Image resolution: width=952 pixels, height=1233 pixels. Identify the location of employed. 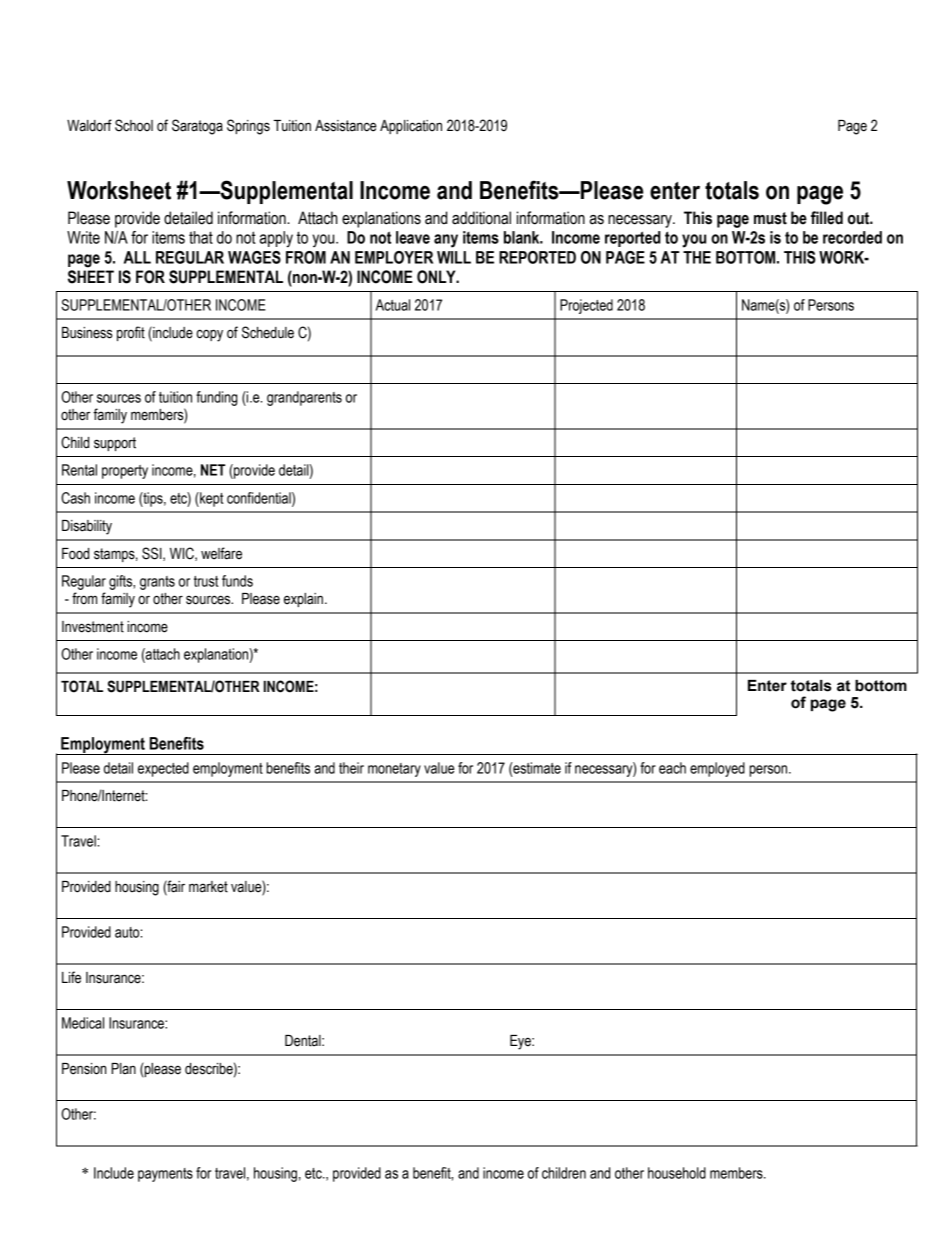
(717, 769).
